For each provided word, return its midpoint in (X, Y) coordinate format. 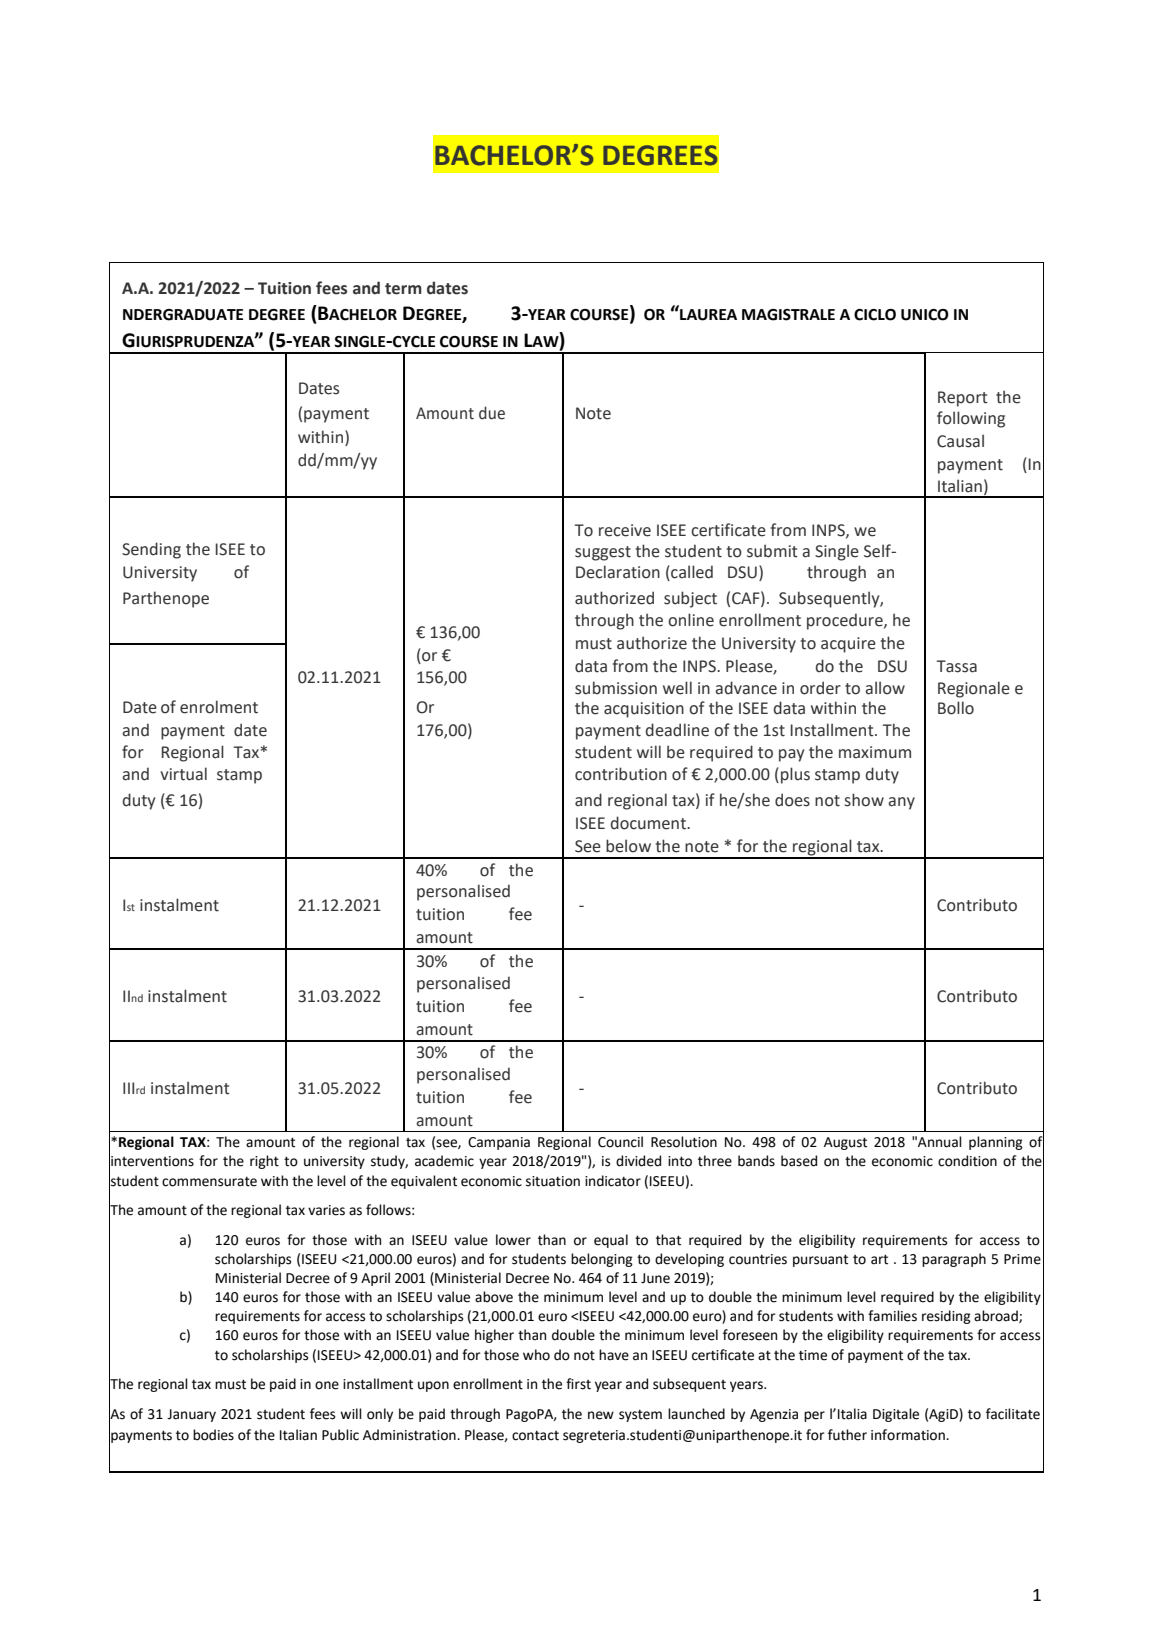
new (601, 1415)
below (628, 846)
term (403, 289)
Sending (151, 550)
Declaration (618, 572)
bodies (213, 1435)
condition (967, 1161)
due (492, 413)
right (264, 1162)
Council (620, 1142)
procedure (846, 621)
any (901, 803)
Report (963, 399)
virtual (184, 774)
